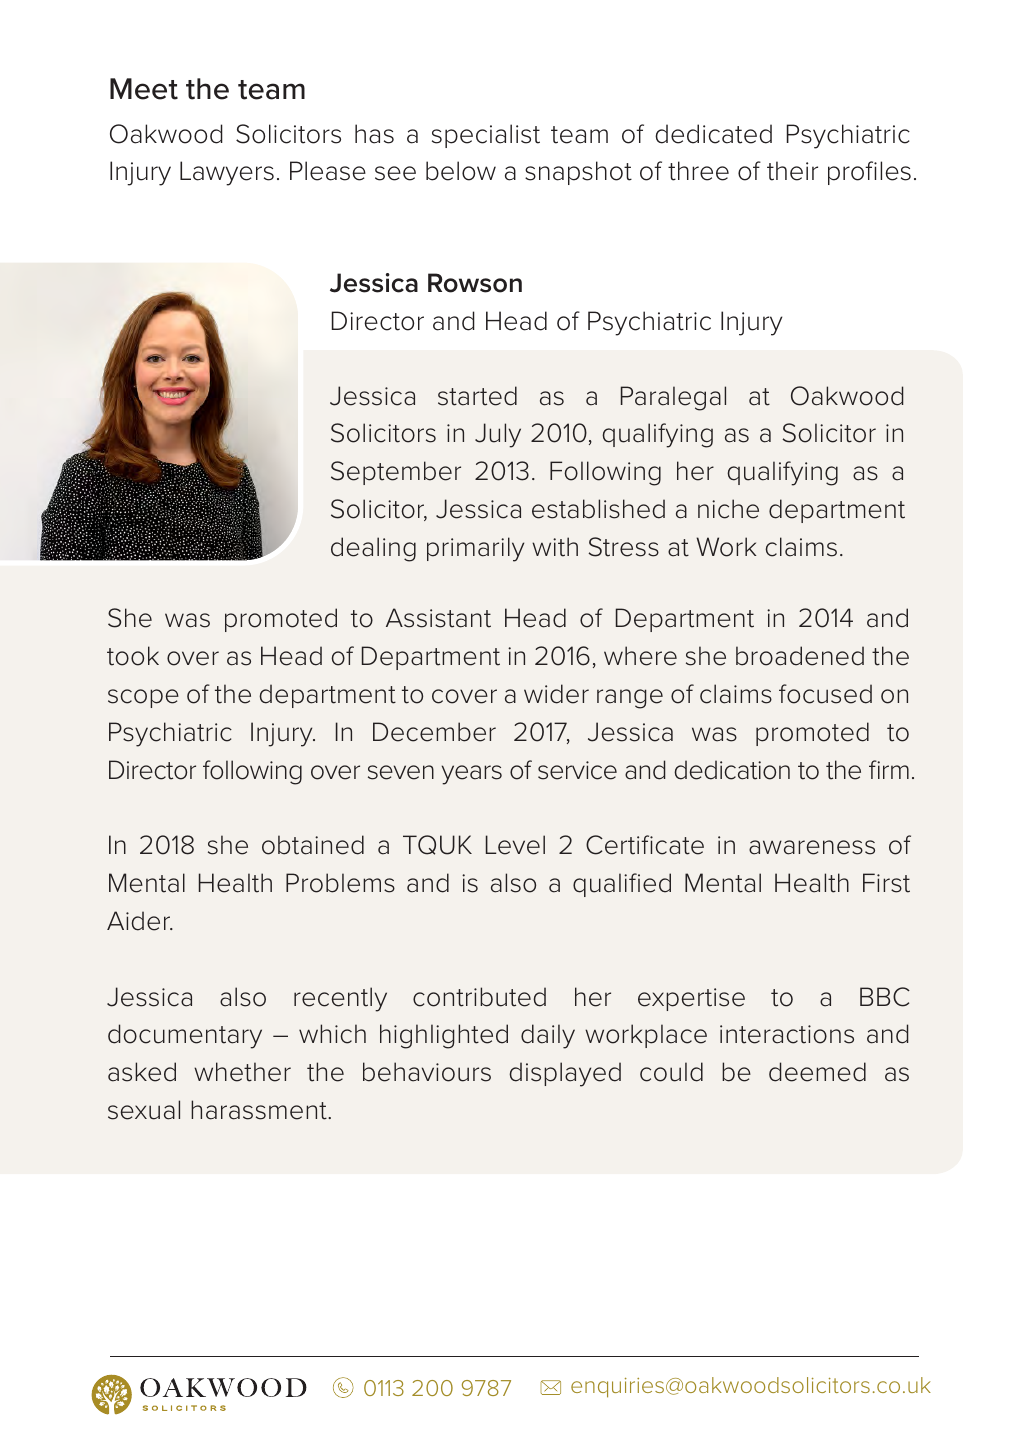 Image resolution: width=1024 pixels, height=1448 pixels. I want to click on their, so click(792, 171).
